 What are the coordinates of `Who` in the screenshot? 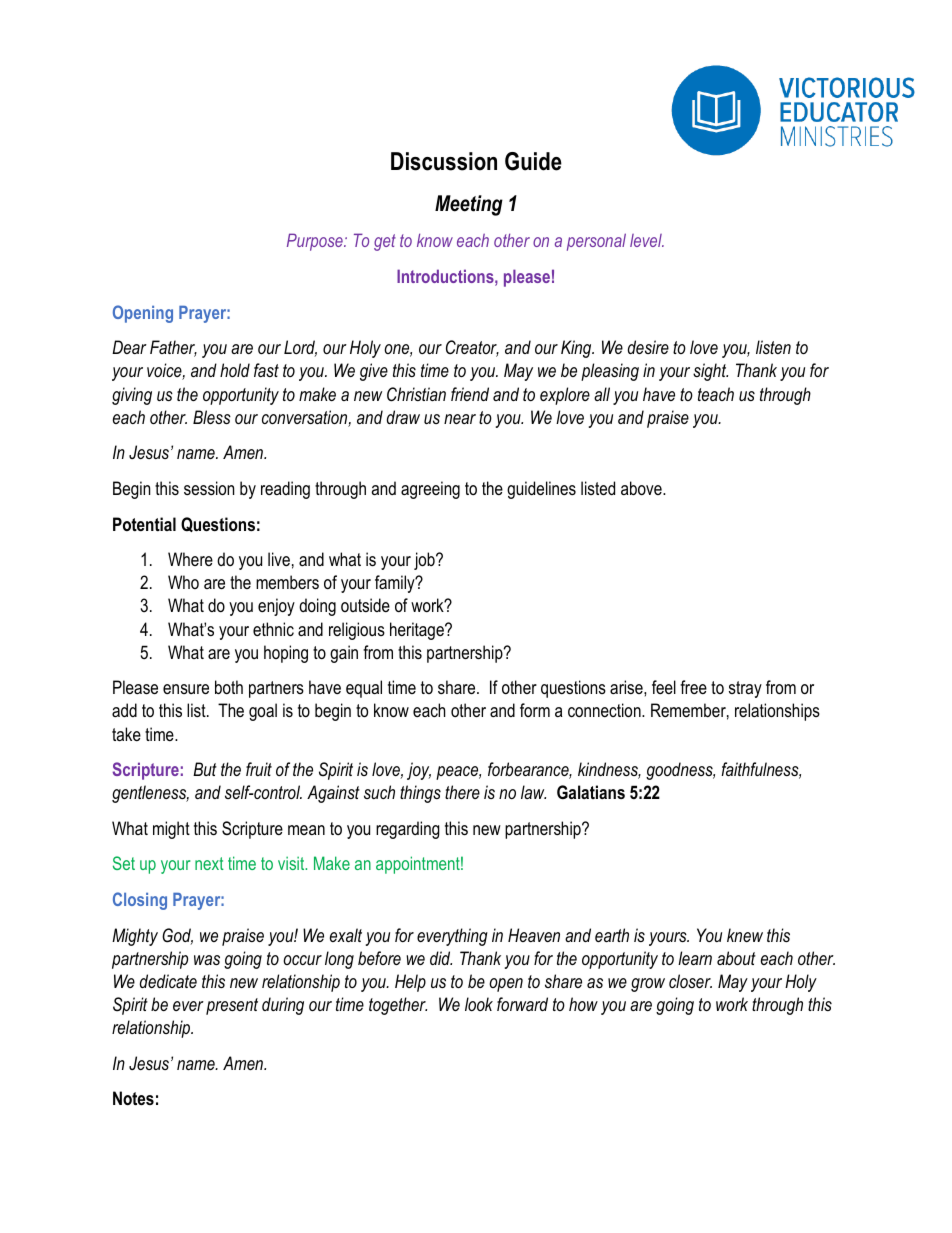 It's located at (183, 582).
